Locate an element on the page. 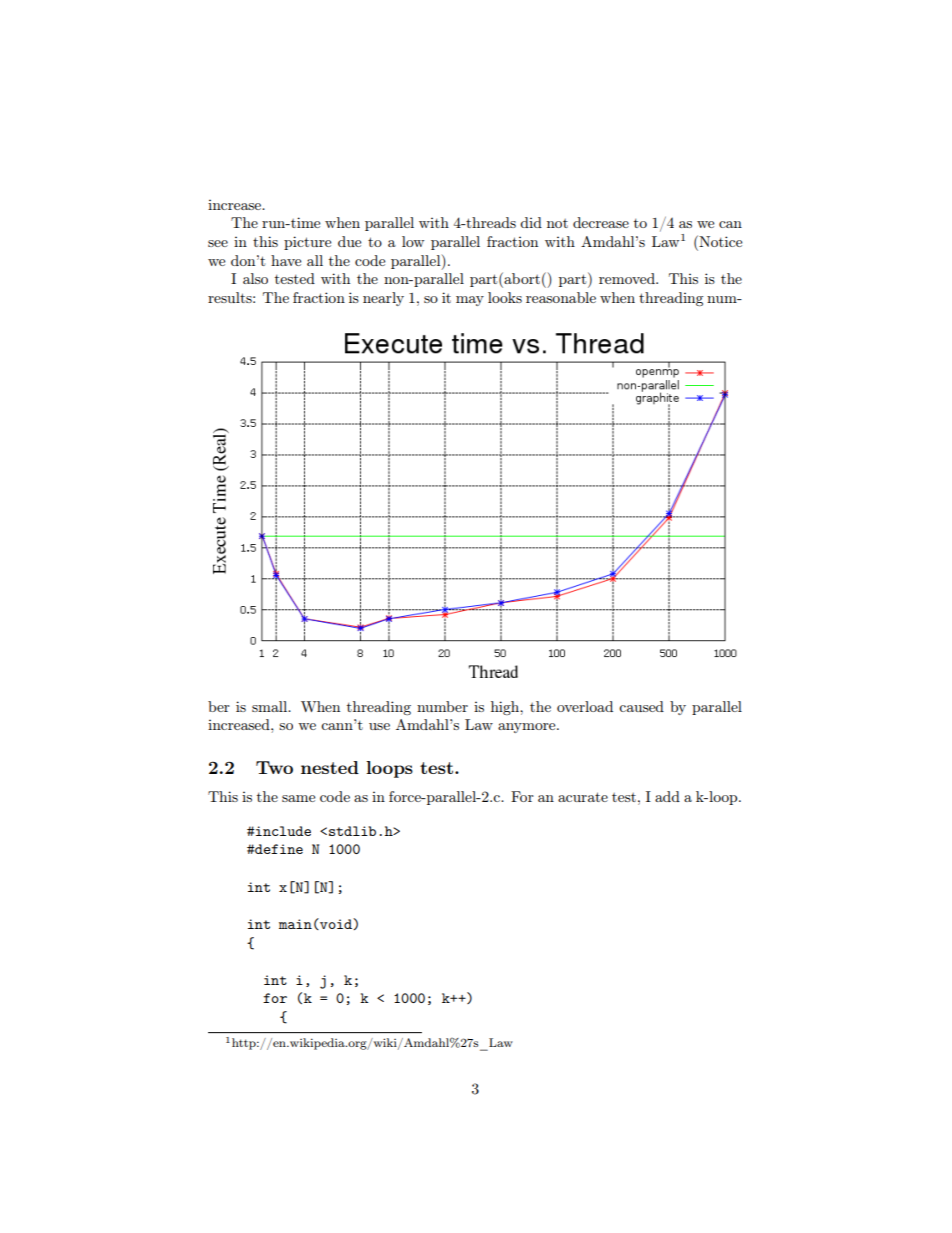 The height and width of the document is (1233, 952). low is located at coordinates (413, 241).
